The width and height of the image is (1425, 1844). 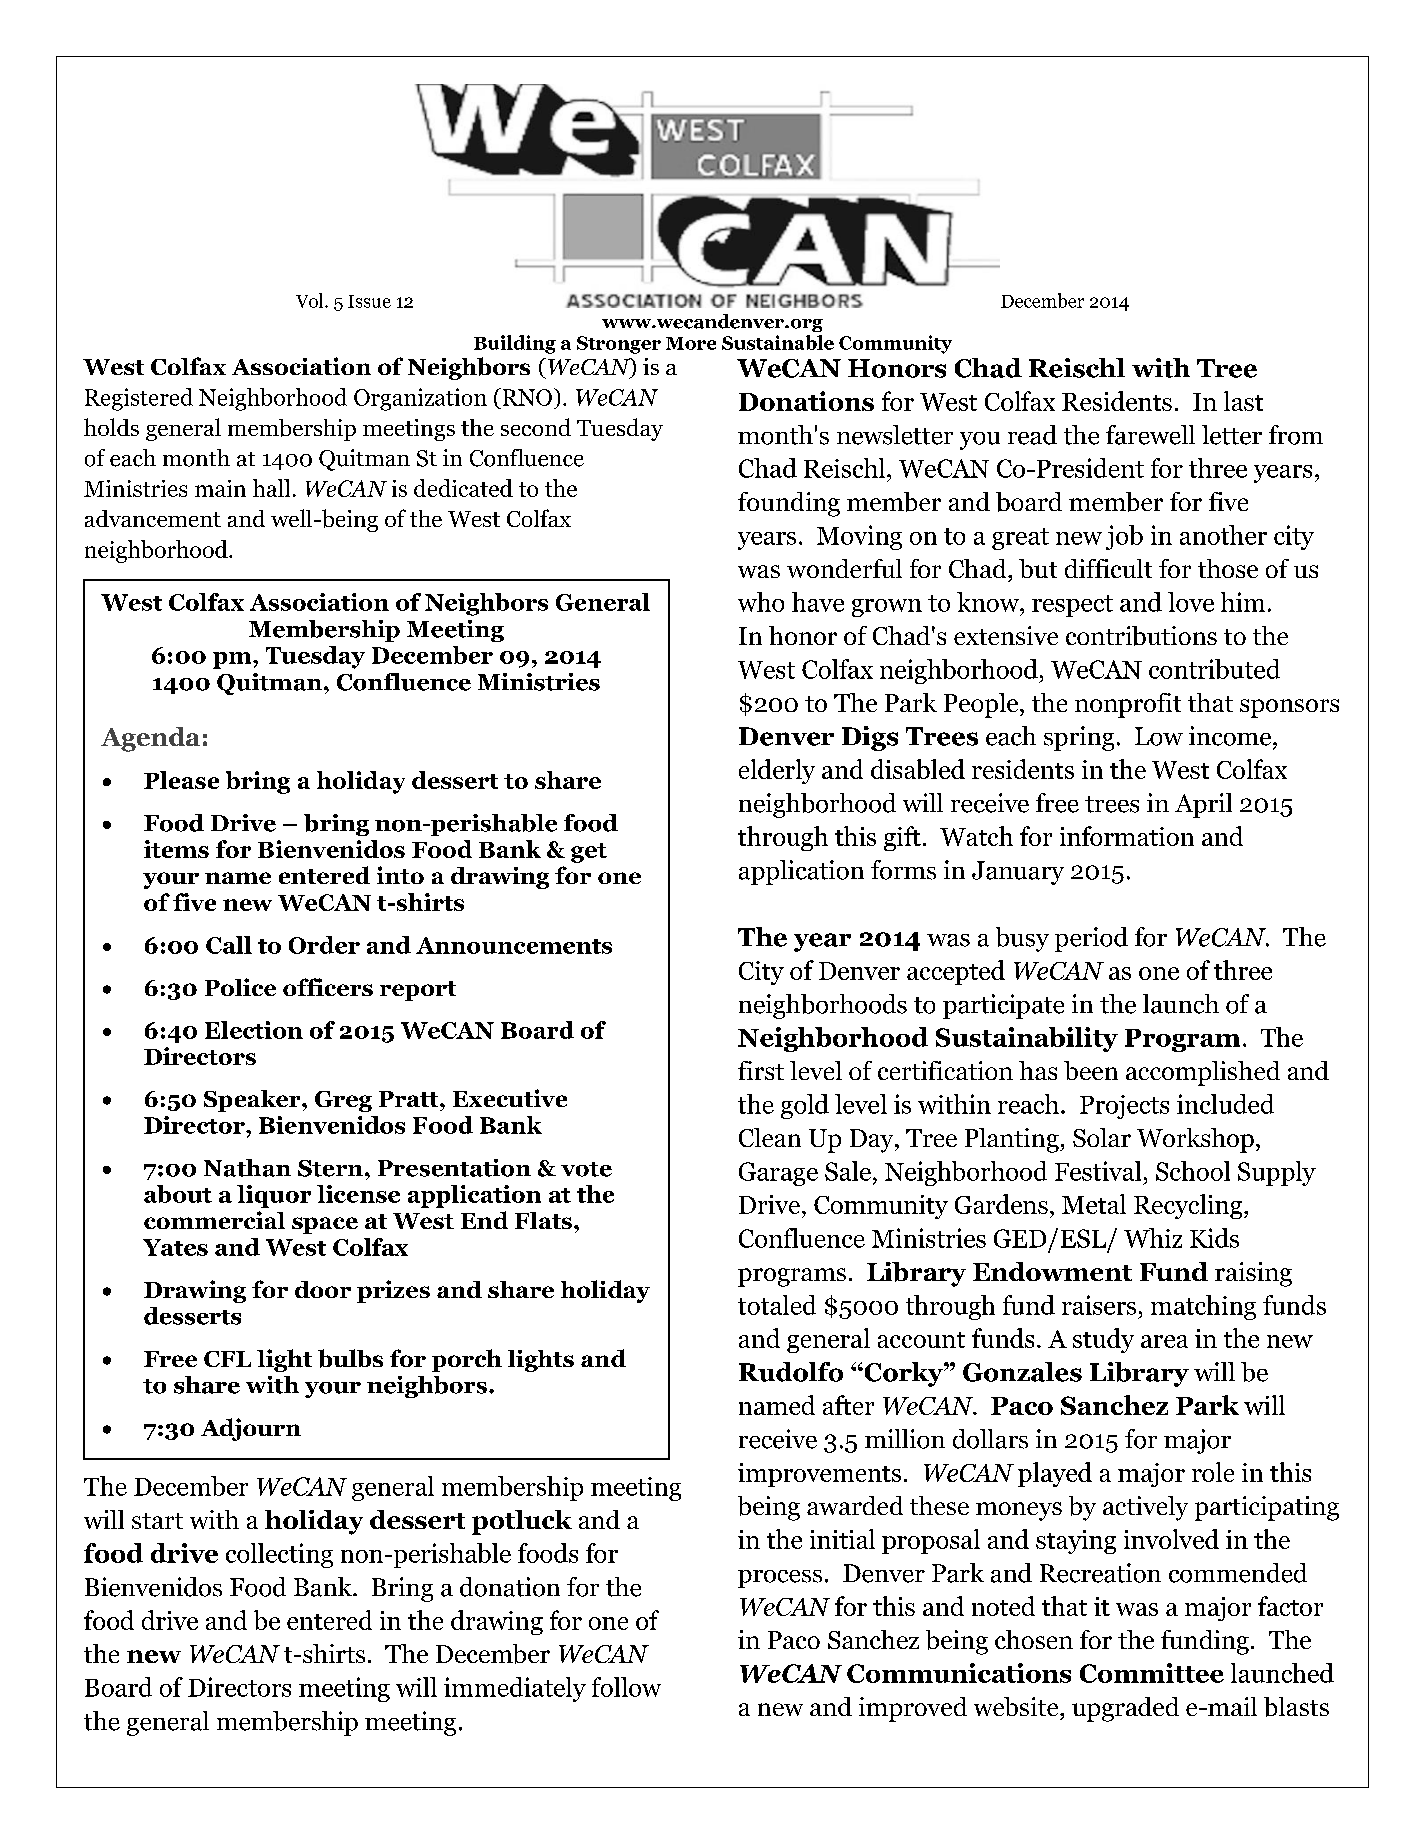 What do you see at coordinates (240, 987) in the image?
I see `Police` at bounding box center [240, 987].
